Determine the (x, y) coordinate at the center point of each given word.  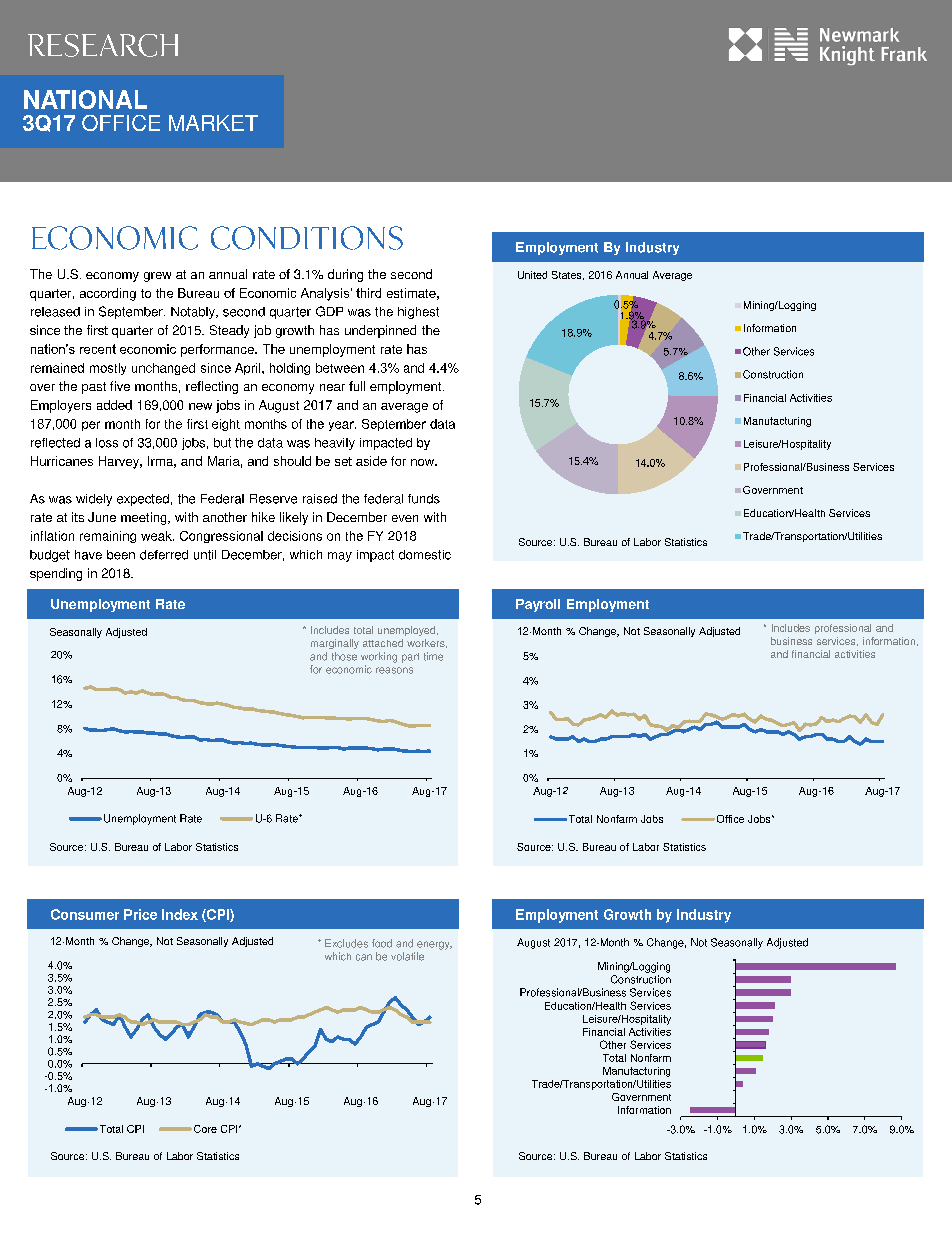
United (532, 275)
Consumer (85, 914)
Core (205, 1129)
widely (94, 500)
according (108, 294)
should (292, 461)
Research (103, 45)
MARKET (213, 123)
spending (56, 574)
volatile (407, 956)
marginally (335, 644)
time (433, 656)
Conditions (307, 238)
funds (424, 499)
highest (418, 313)
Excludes (346, 943)
